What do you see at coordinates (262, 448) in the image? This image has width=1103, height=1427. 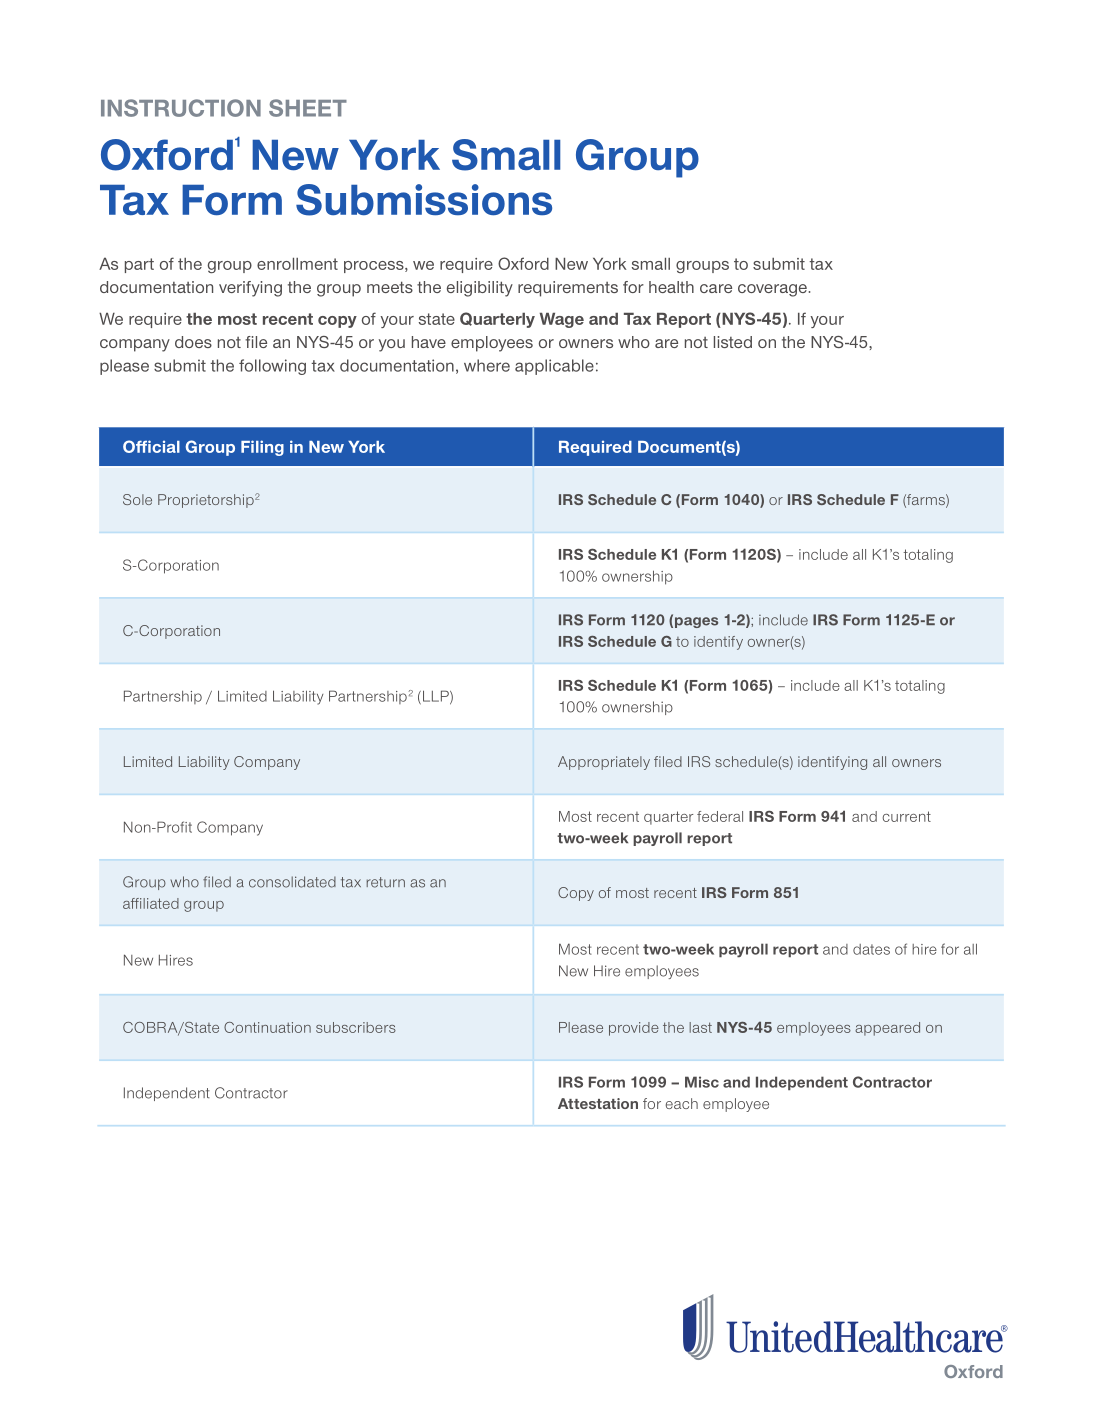 I see `Filing` at bounding box center [262, 448].
